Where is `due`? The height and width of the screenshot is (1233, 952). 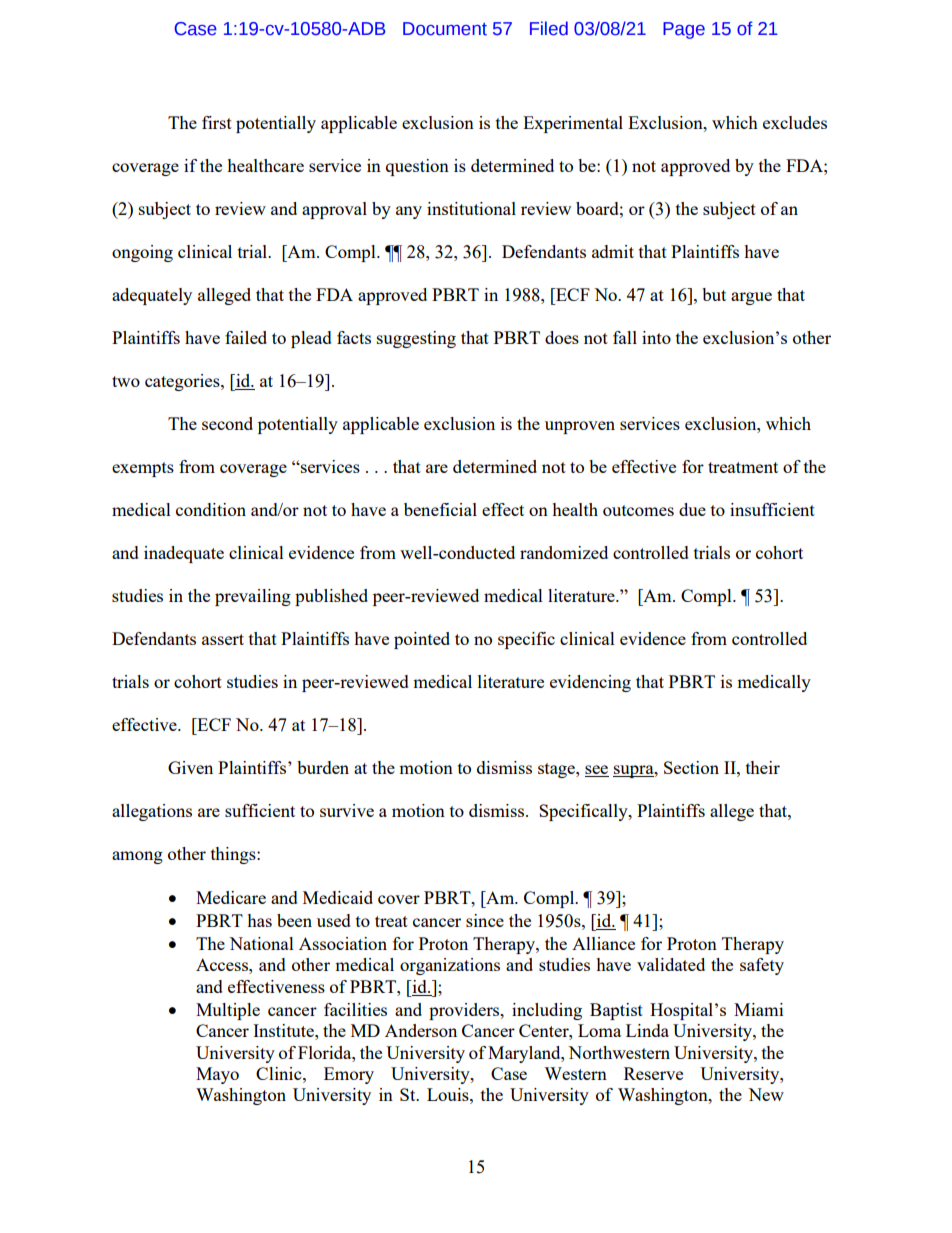
due is located at coordinates (692, 509).
